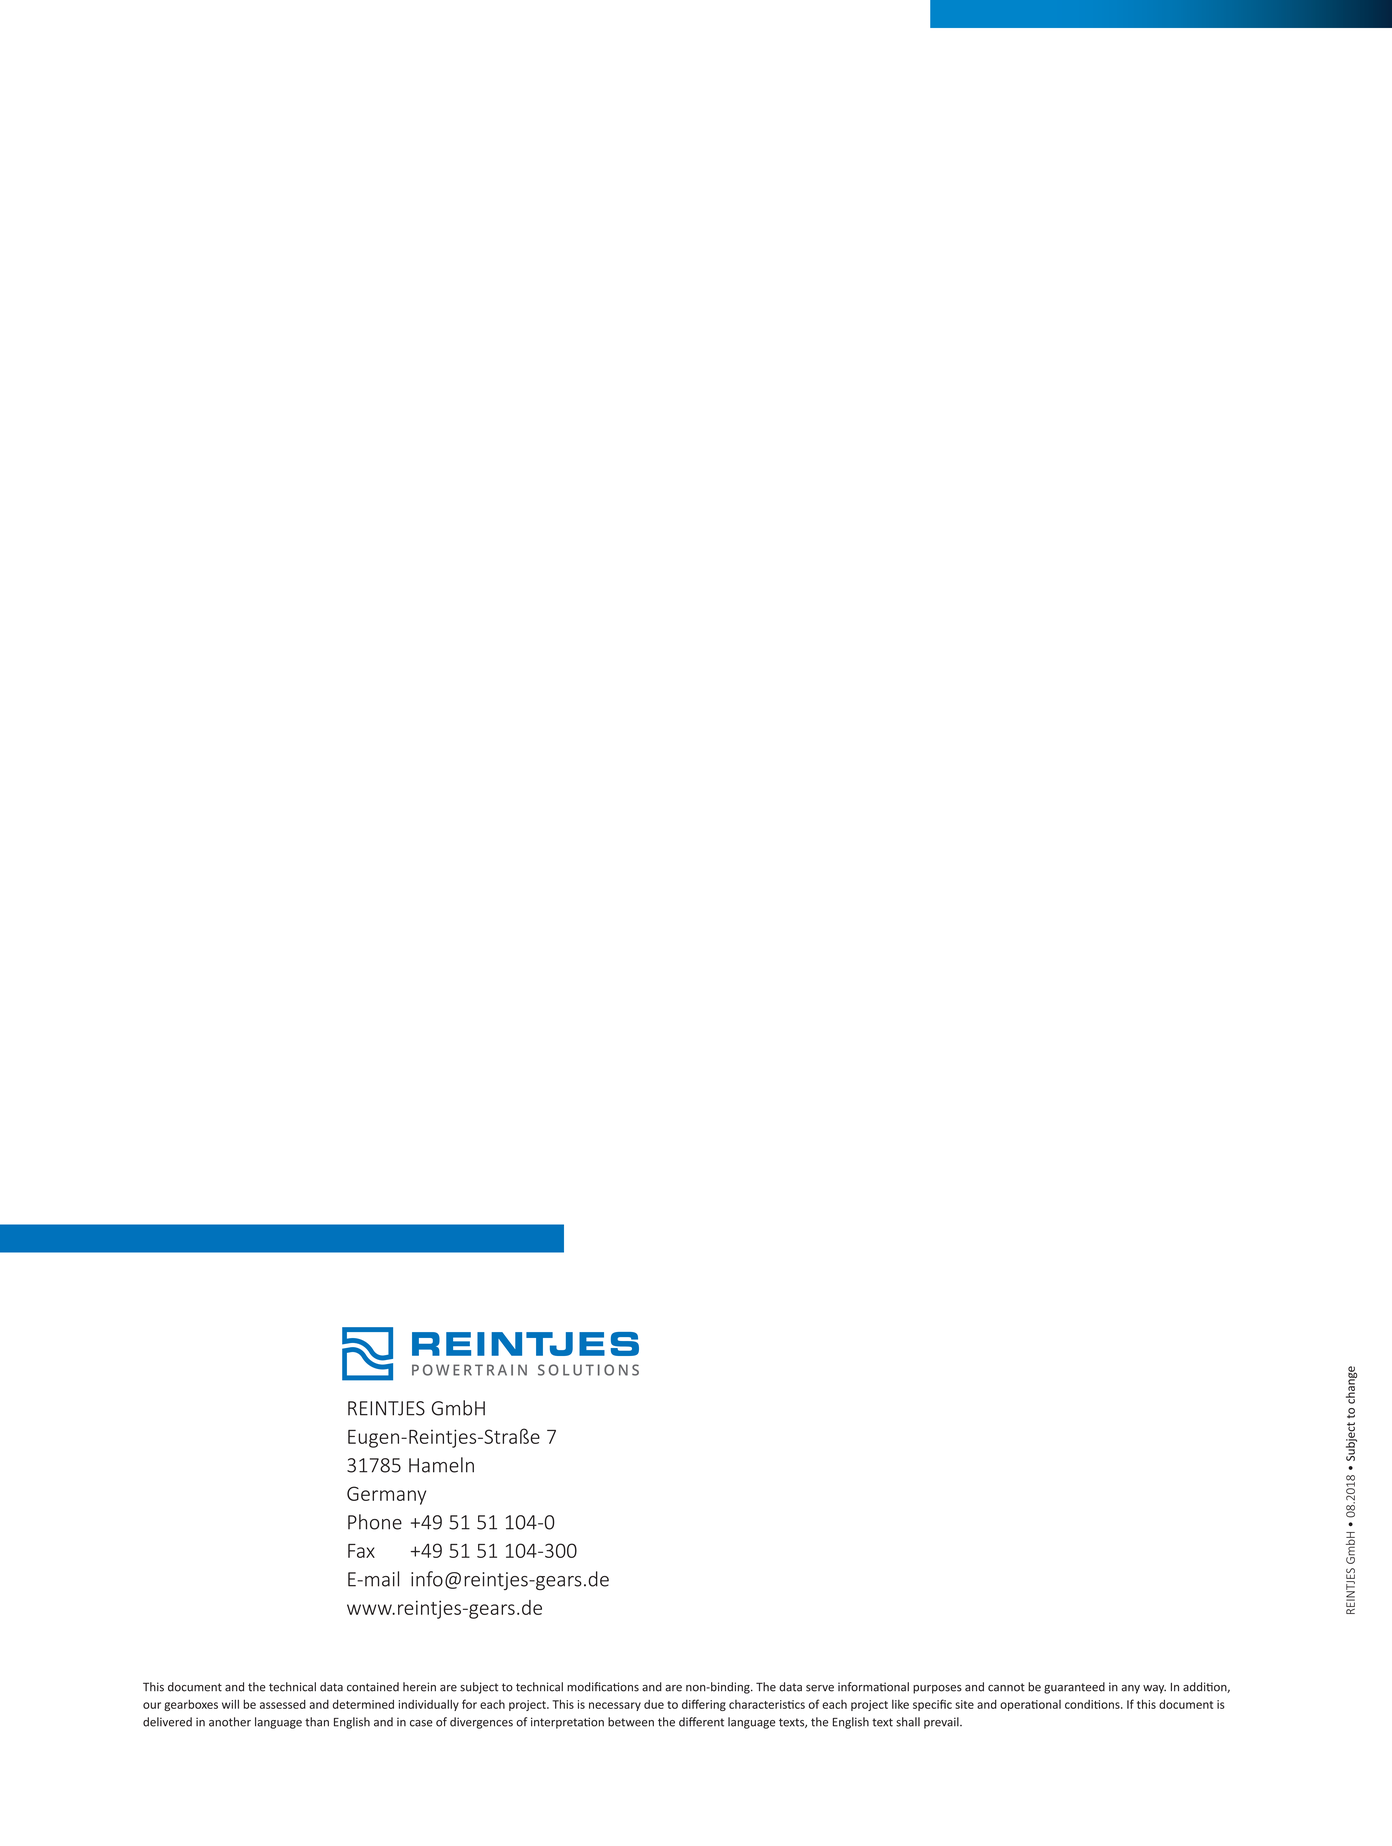 This screenshot has width=1392, height=1846. I want to click on cannot, so click(1006, 1687).
